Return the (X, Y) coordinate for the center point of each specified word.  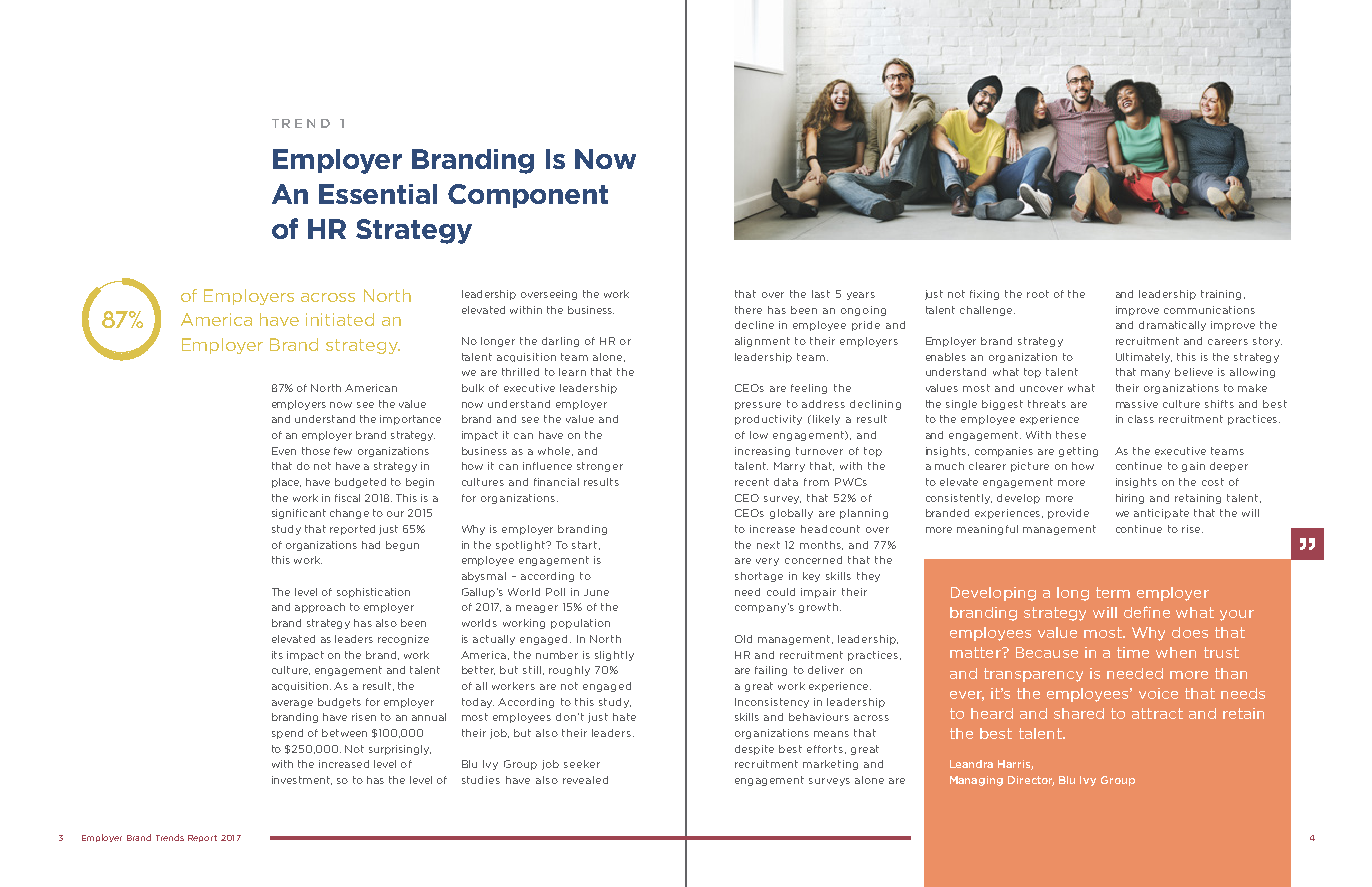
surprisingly (400, 750)
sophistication (373, 593)
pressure (758, 406)
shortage (759, 577)
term (1113, 592)
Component (528, 196)
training (1223, 295)
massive (1137, 404)
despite (754, 750)
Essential (378, 194)
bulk (473, 388)
